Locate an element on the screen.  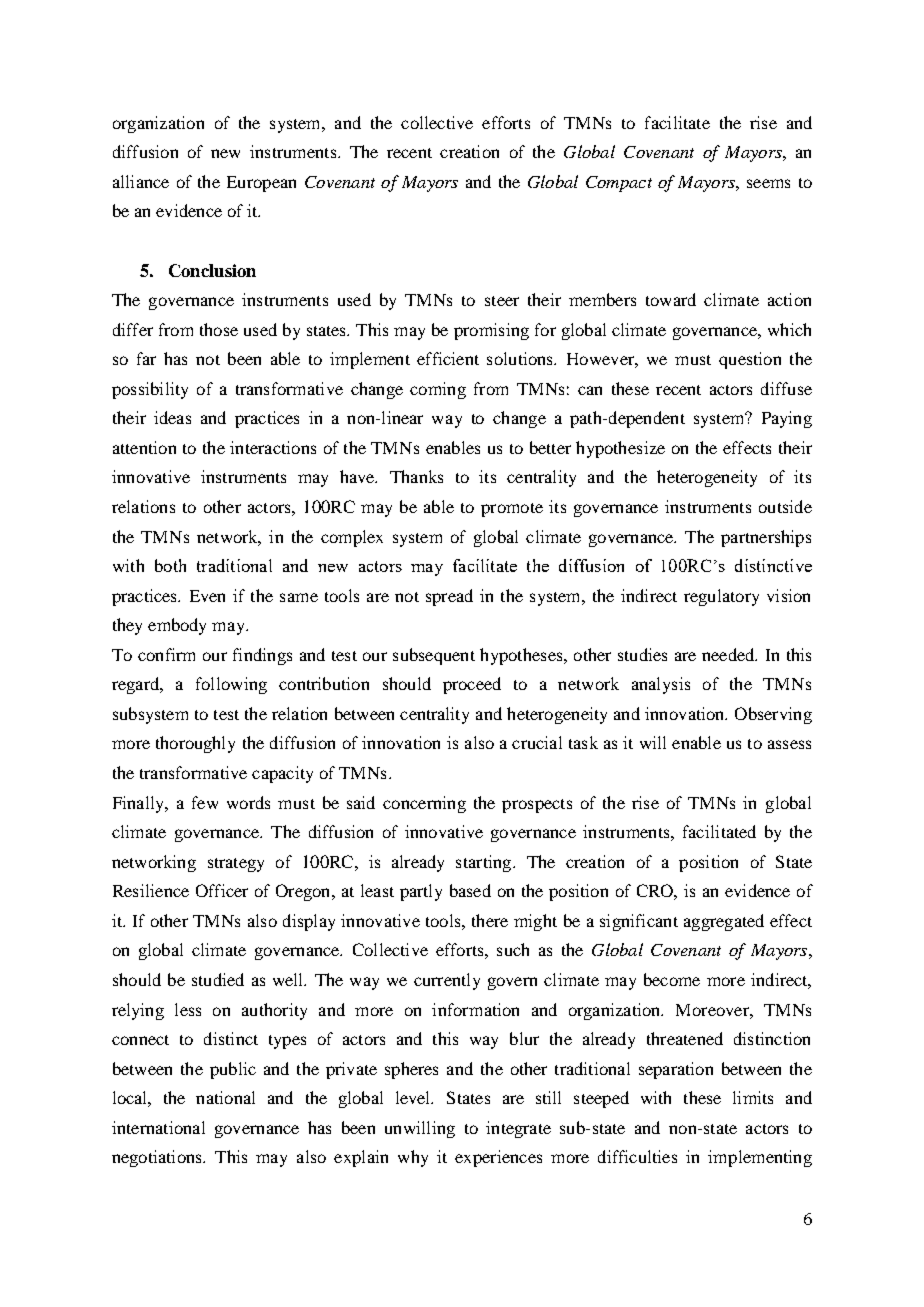
based is located at coordinates (470, 890).
